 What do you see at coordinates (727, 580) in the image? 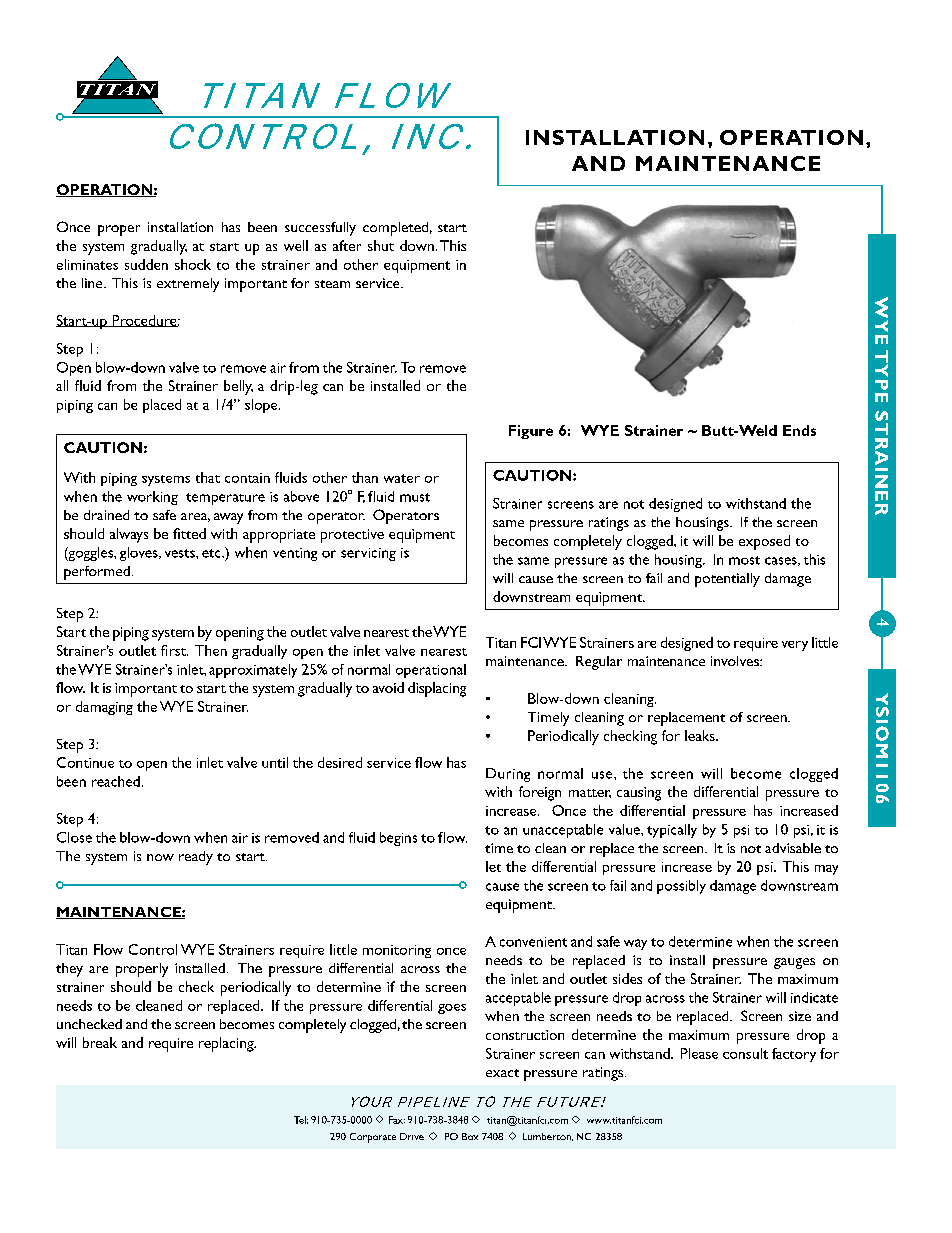
I see `potentially` at bounding box center [727, 580].
